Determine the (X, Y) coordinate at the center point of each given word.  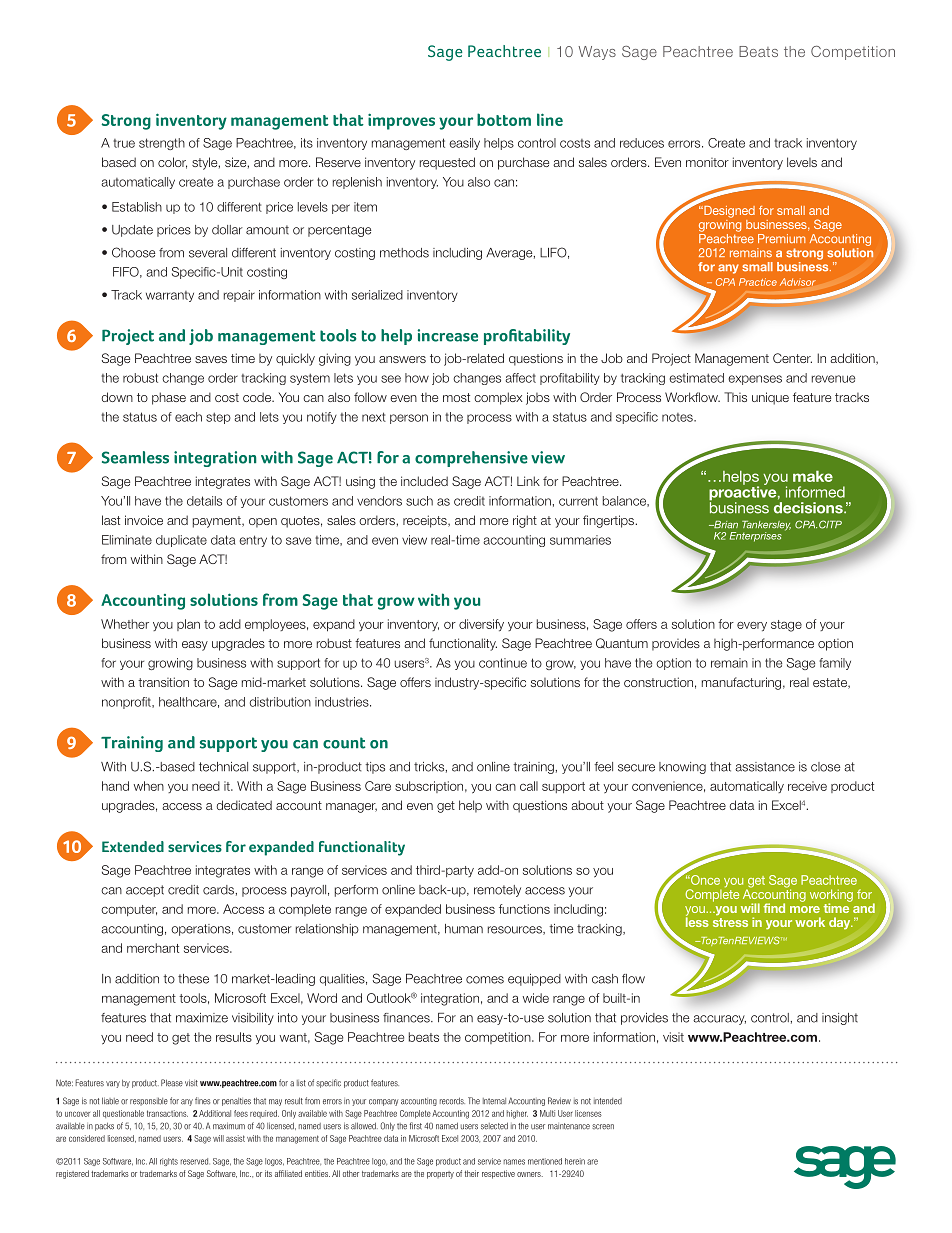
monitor (707, 162)
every (752, 626)
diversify (481, 625)
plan (188, 625)
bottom (504, 119)
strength (162, 144)
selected (494, 1126)
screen (603, 1127)
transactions (167, 1113)
